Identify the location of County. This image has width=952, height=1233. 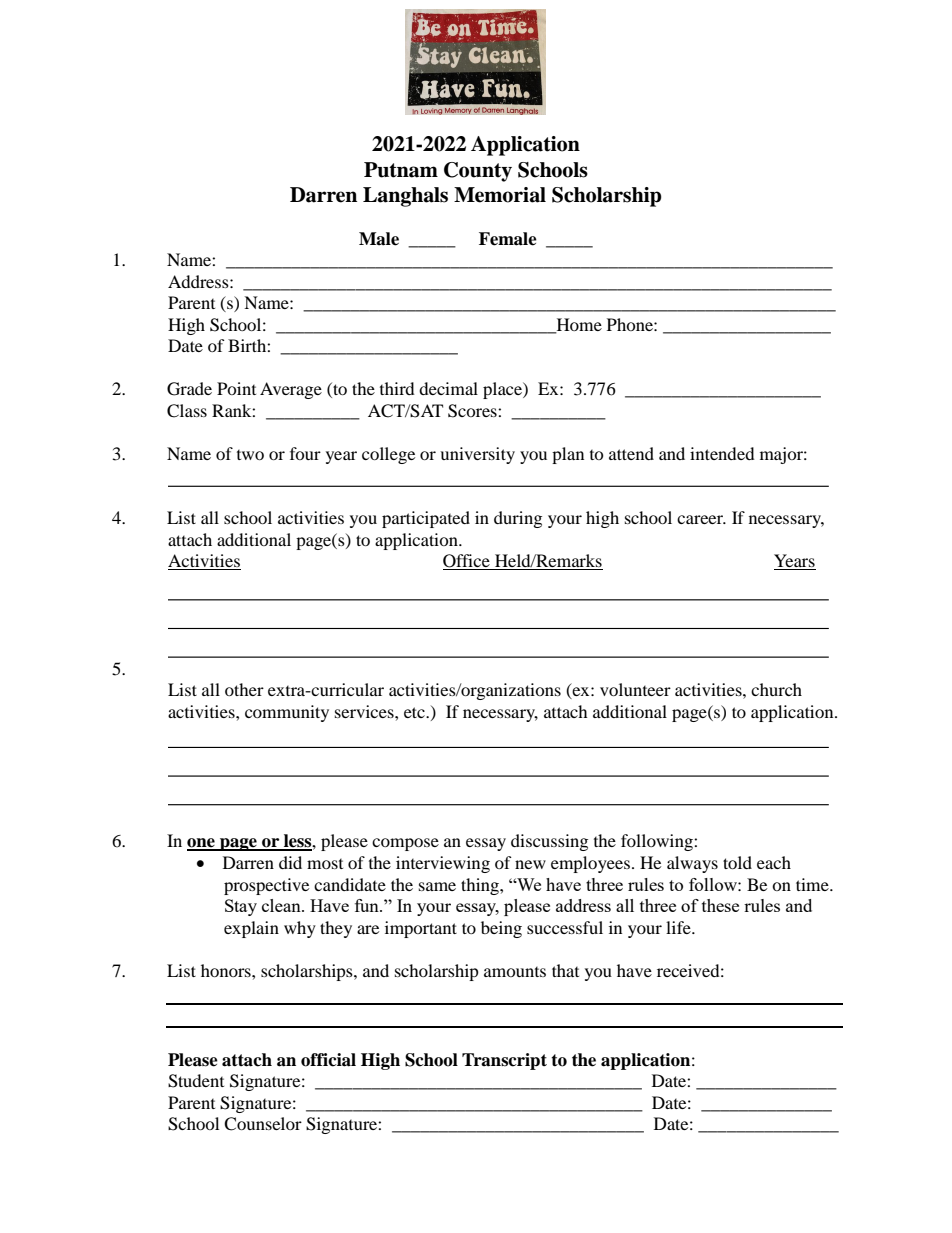
(478, 172).
